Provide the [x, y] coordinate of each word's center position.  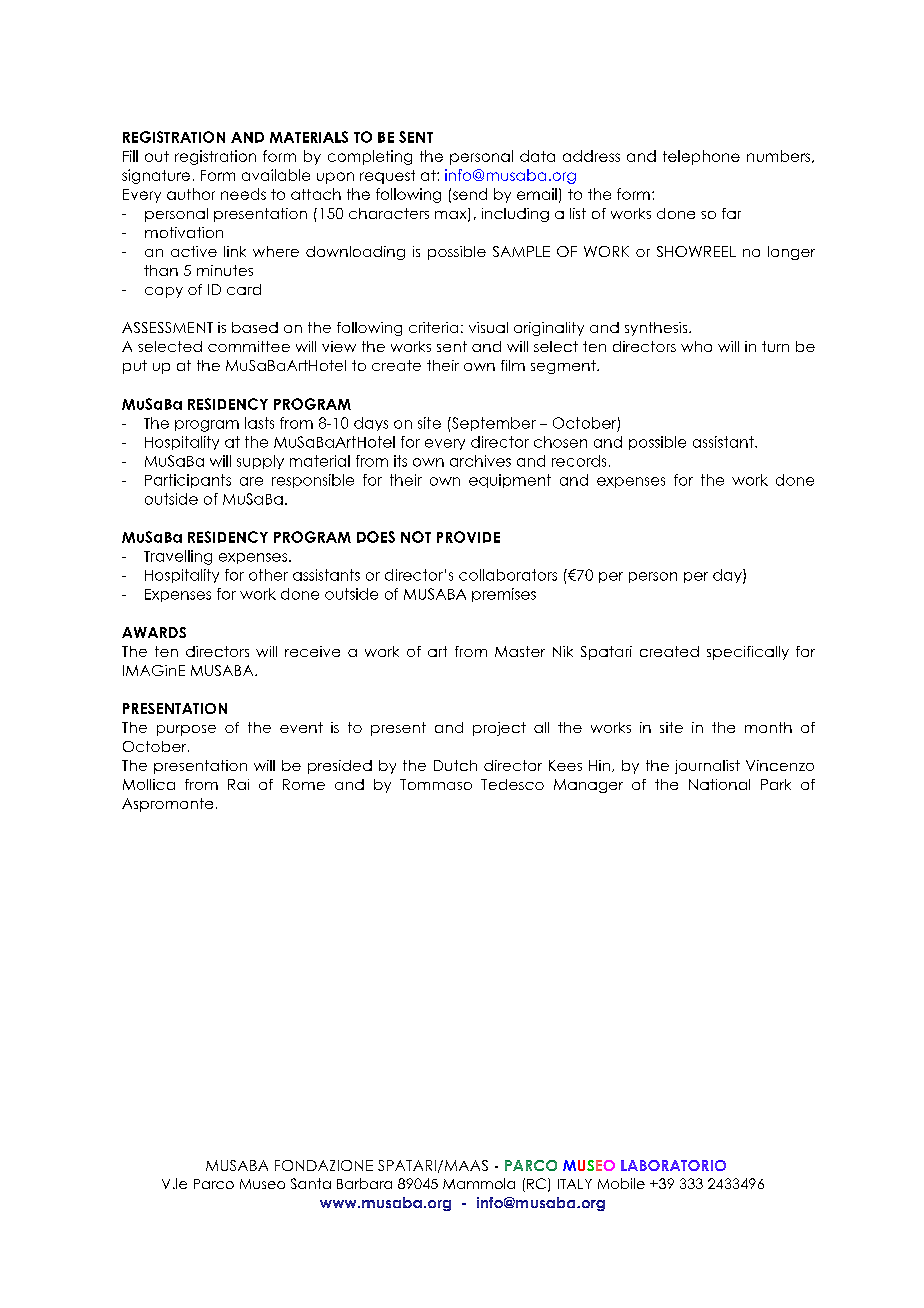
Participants [188, 481]
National [719, 784]
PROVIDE [468, 537]
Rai [238, 784]
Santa [311, 1183]
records [579, 461]
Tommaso [436, 784]
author [191, 194]
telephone [701, 157]
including [515, 215]
